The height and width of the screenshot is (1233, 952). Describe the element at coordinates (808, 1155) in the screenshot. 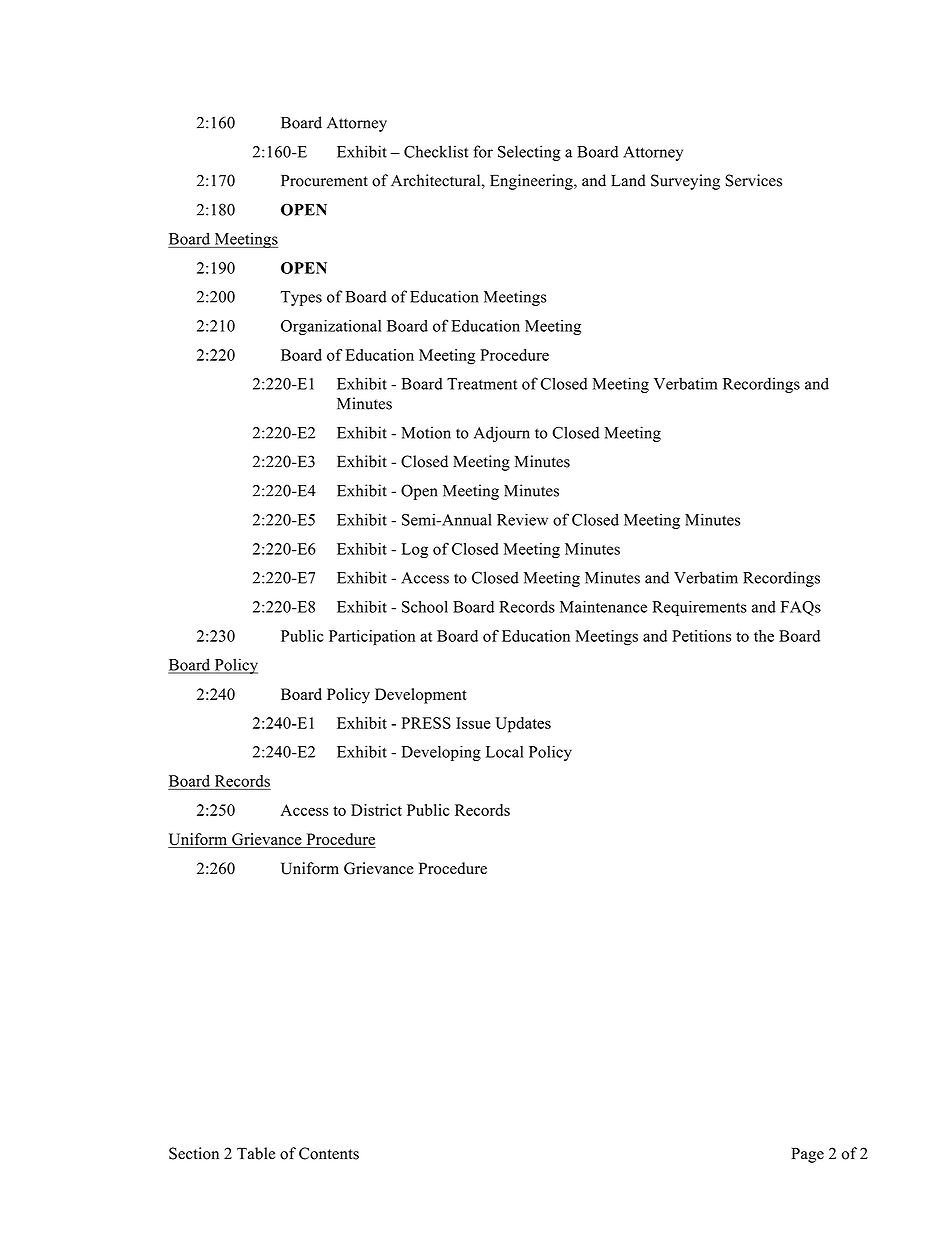

I see `Page` at that location.
